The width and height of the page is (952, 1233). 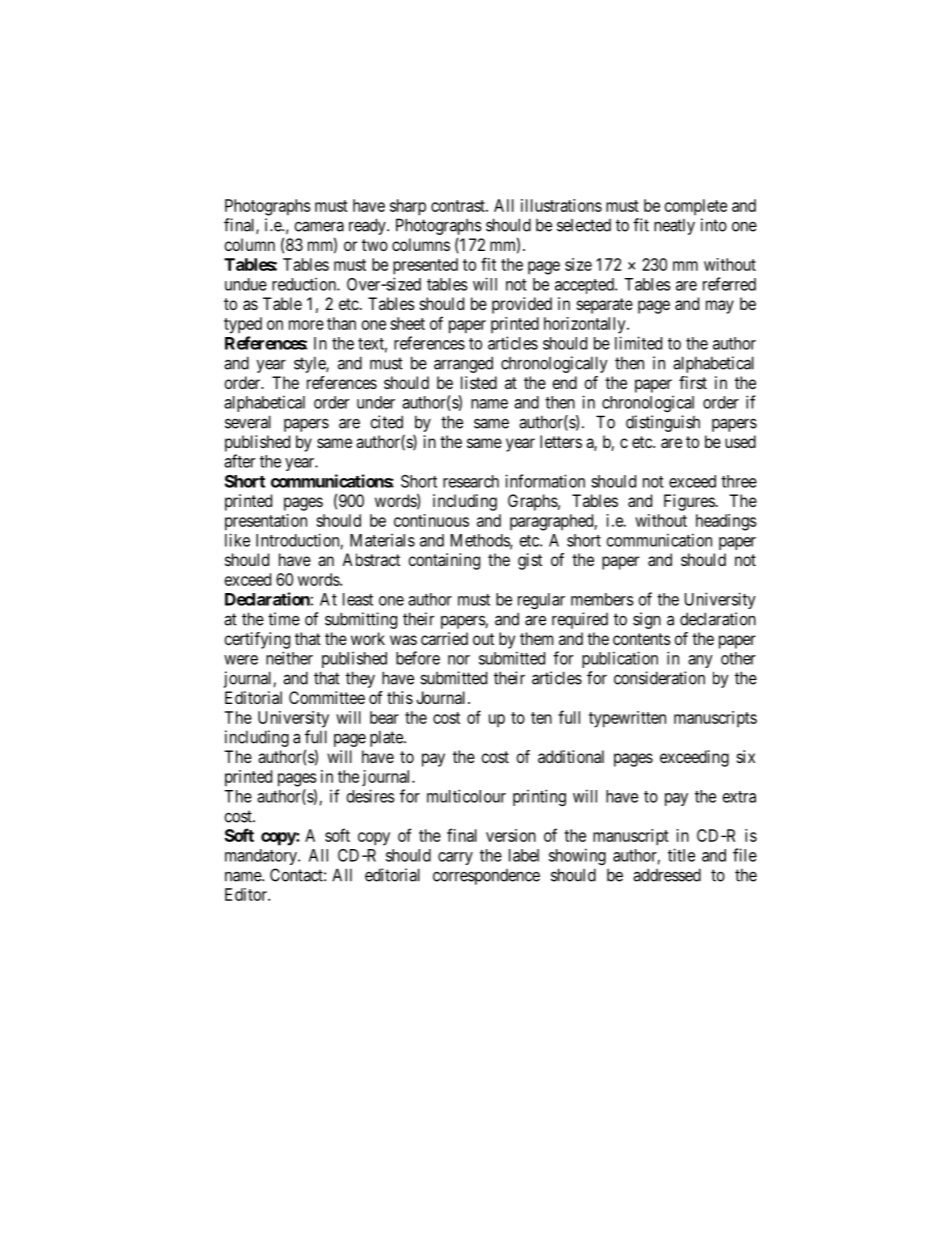 I want to click on headings, so click(x=726, y=522).
